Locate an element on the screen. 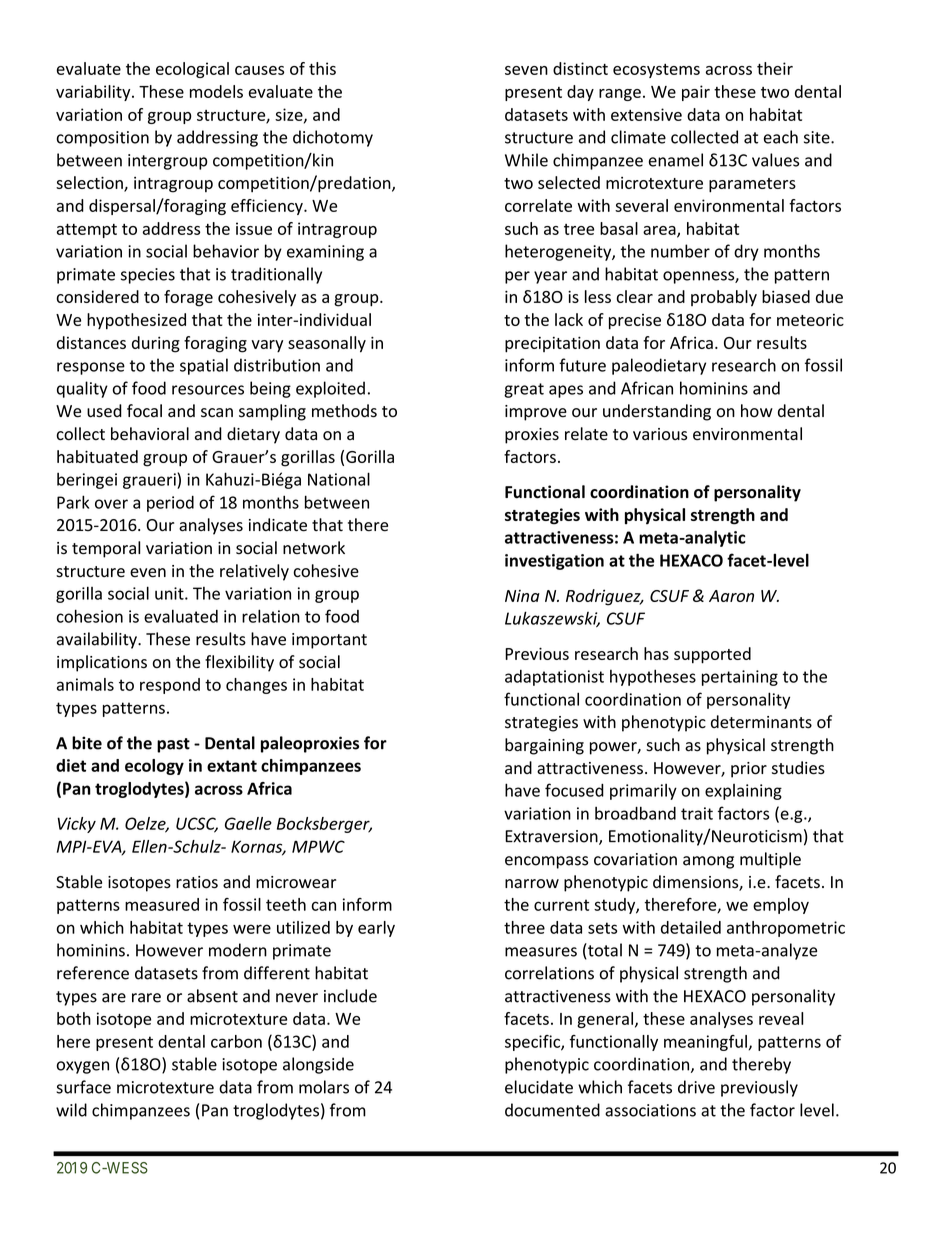  pair is located at coordinates (696, 93).
